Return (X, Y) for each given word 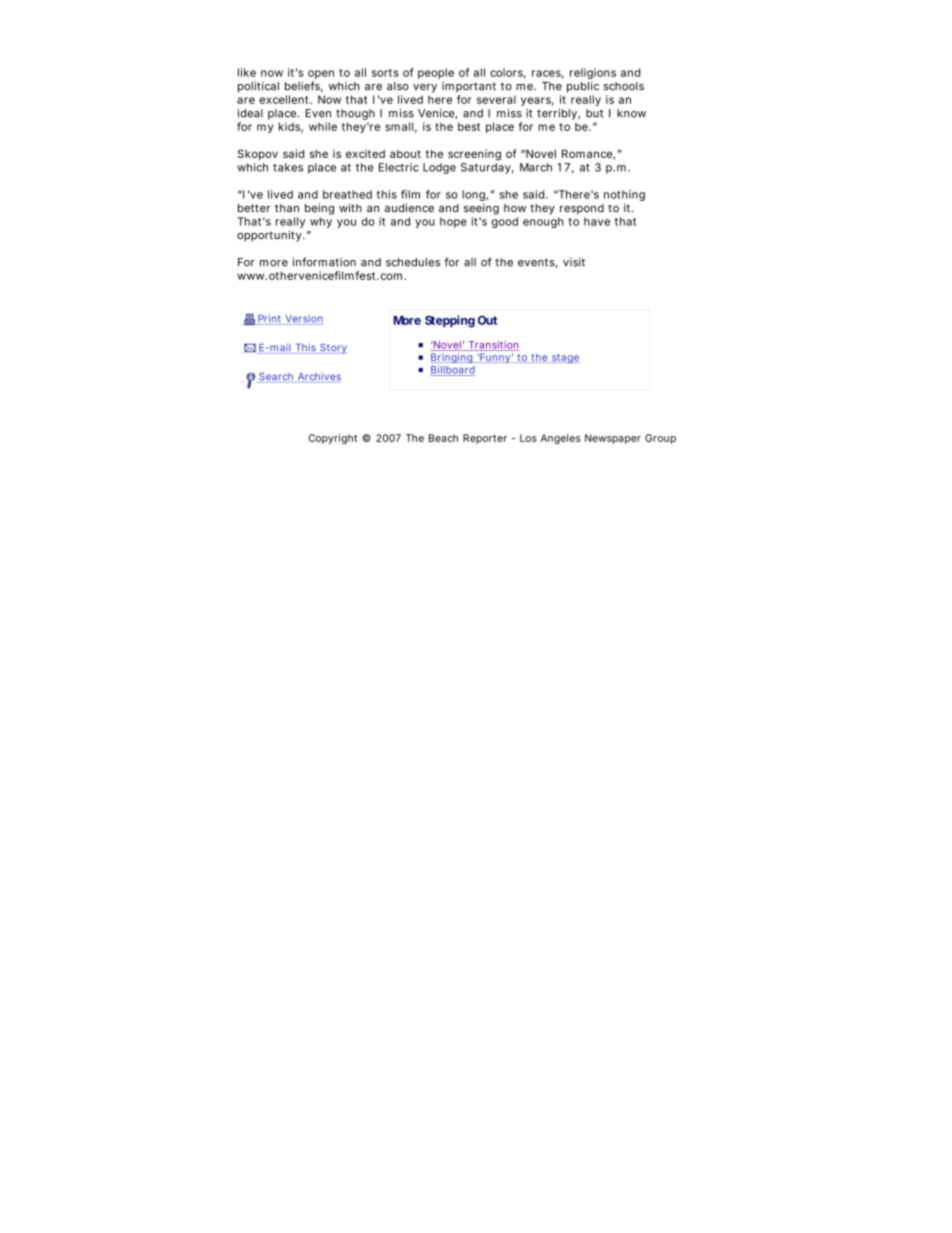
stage (564, 358)
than (287, 208)
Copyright (333, 439)
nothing (624, 197)
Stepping (450, 321)
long (474, 197)
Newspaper (613, 439)
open (321, 76)
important (469, 87)
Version (303, 319)
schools (624, 86)
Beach (443, 438)
